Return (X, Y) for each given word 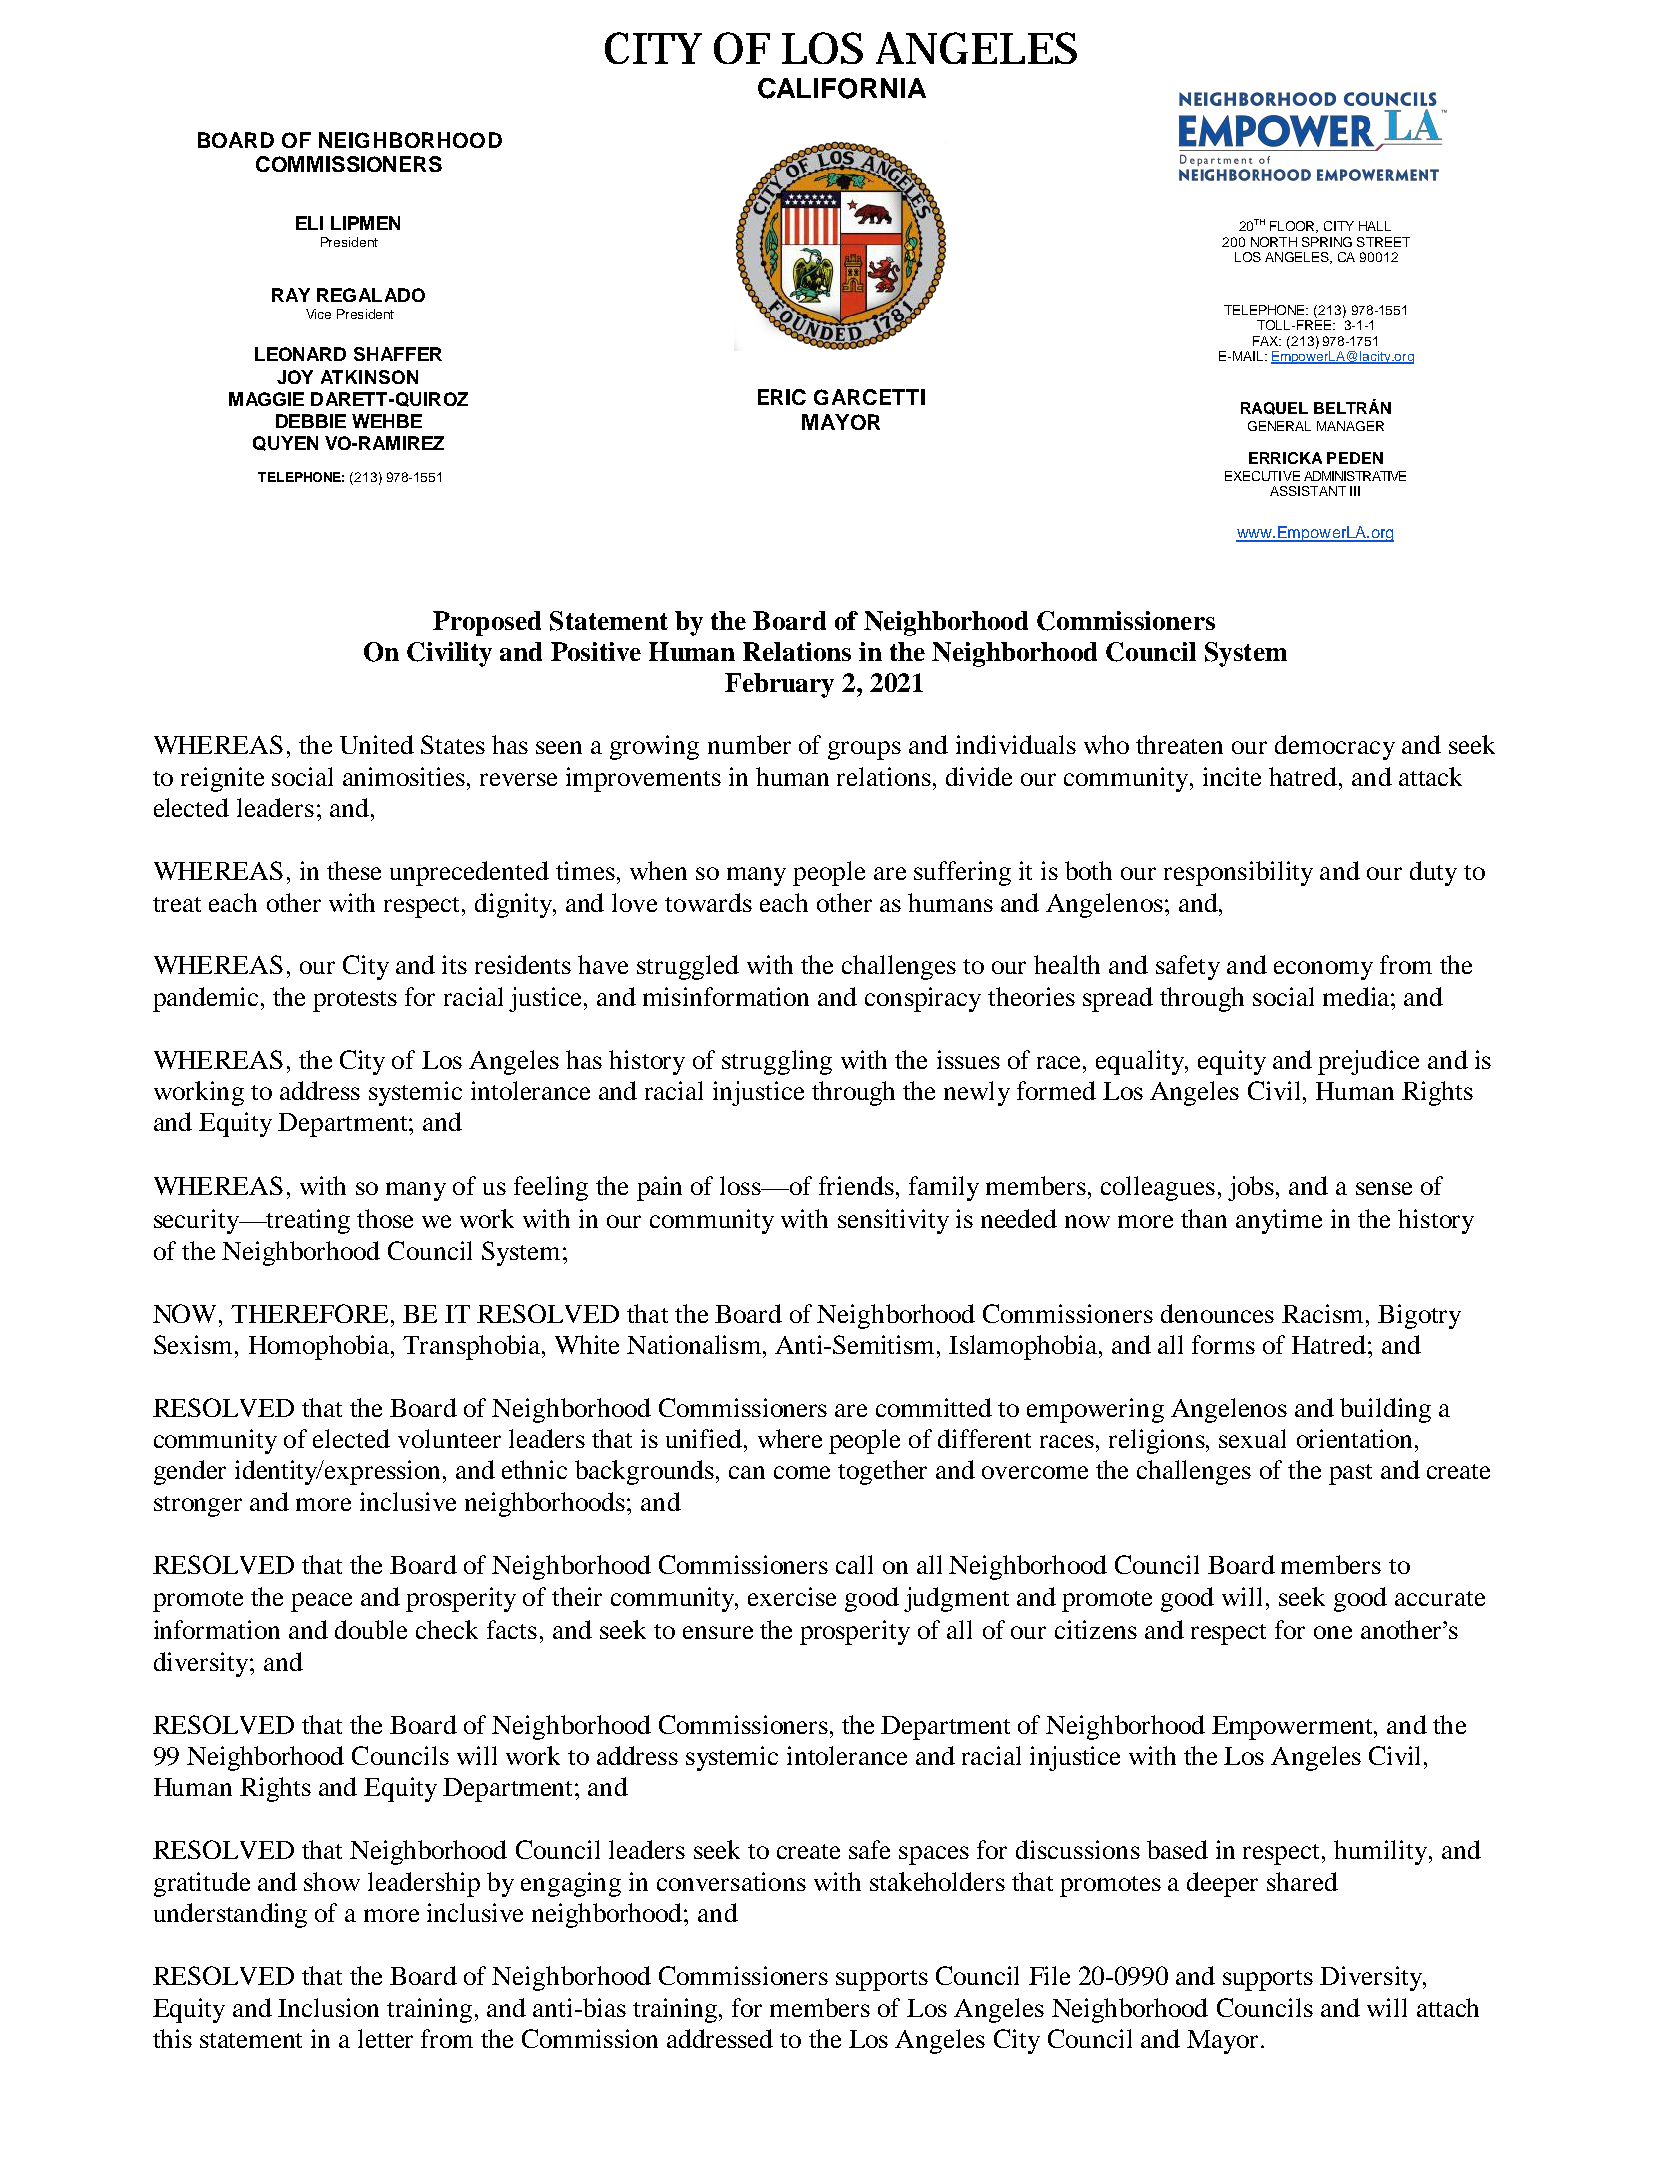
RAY (291, 295)
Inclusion (328, 2007)
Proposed (487, 623)
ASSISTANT (1308, 491)
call (854, 1564)
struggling (777, 1062)
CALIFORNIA (842, 88)
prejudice (1368, 1062)
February (779, 685)
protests (355, 1001)
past (1350, 1474)
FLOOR (1294, 227)
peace (321, 1602)
